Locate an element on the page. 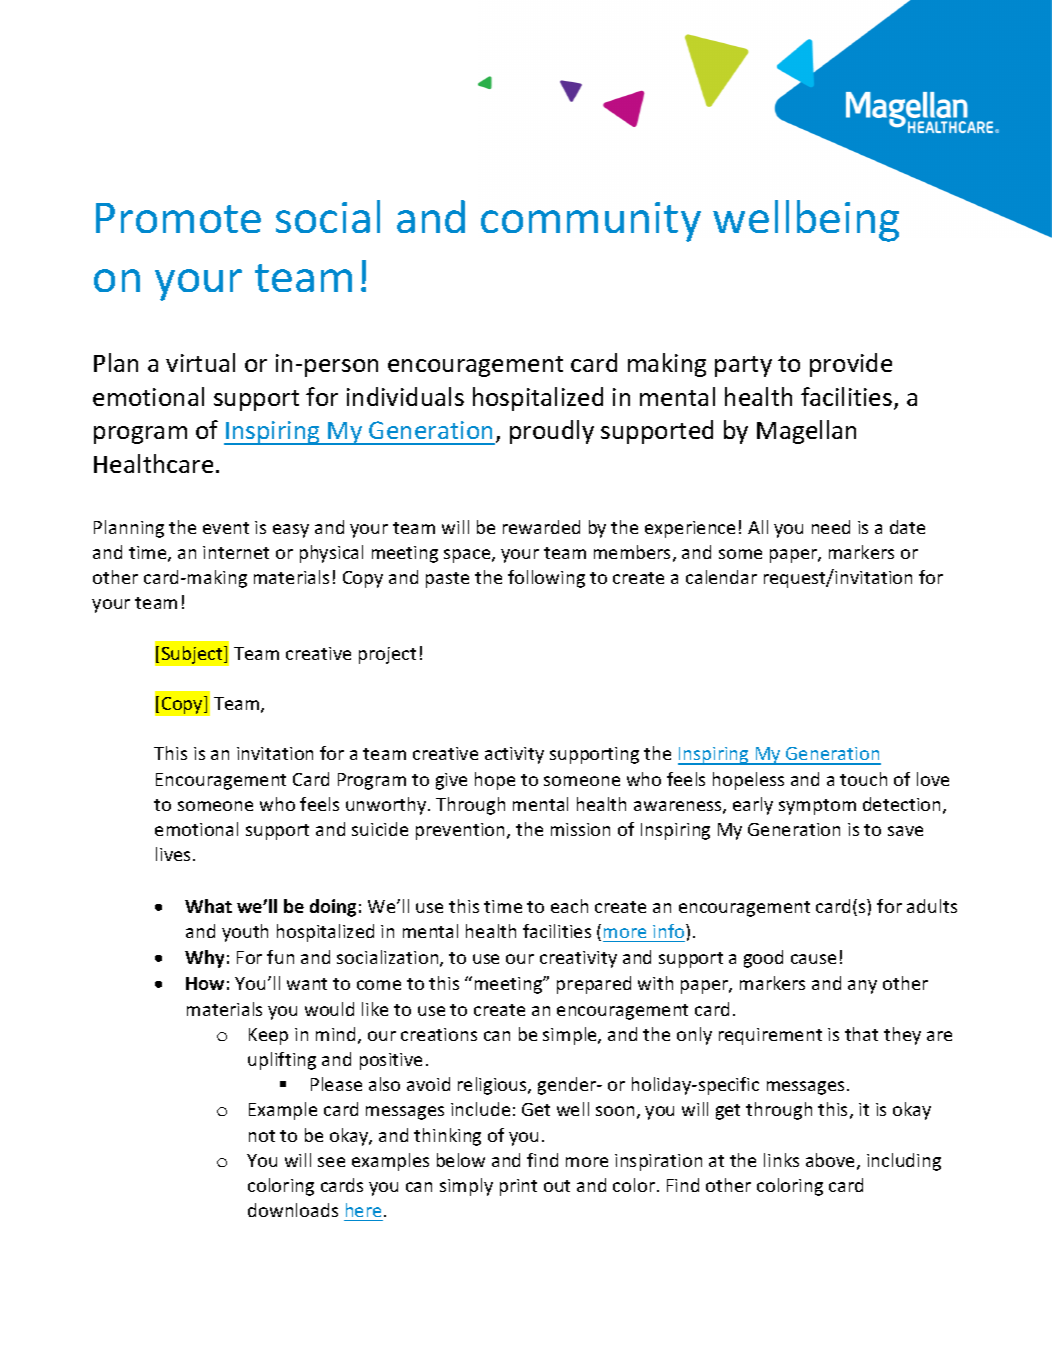  need is located at coordinates (831, 527).
